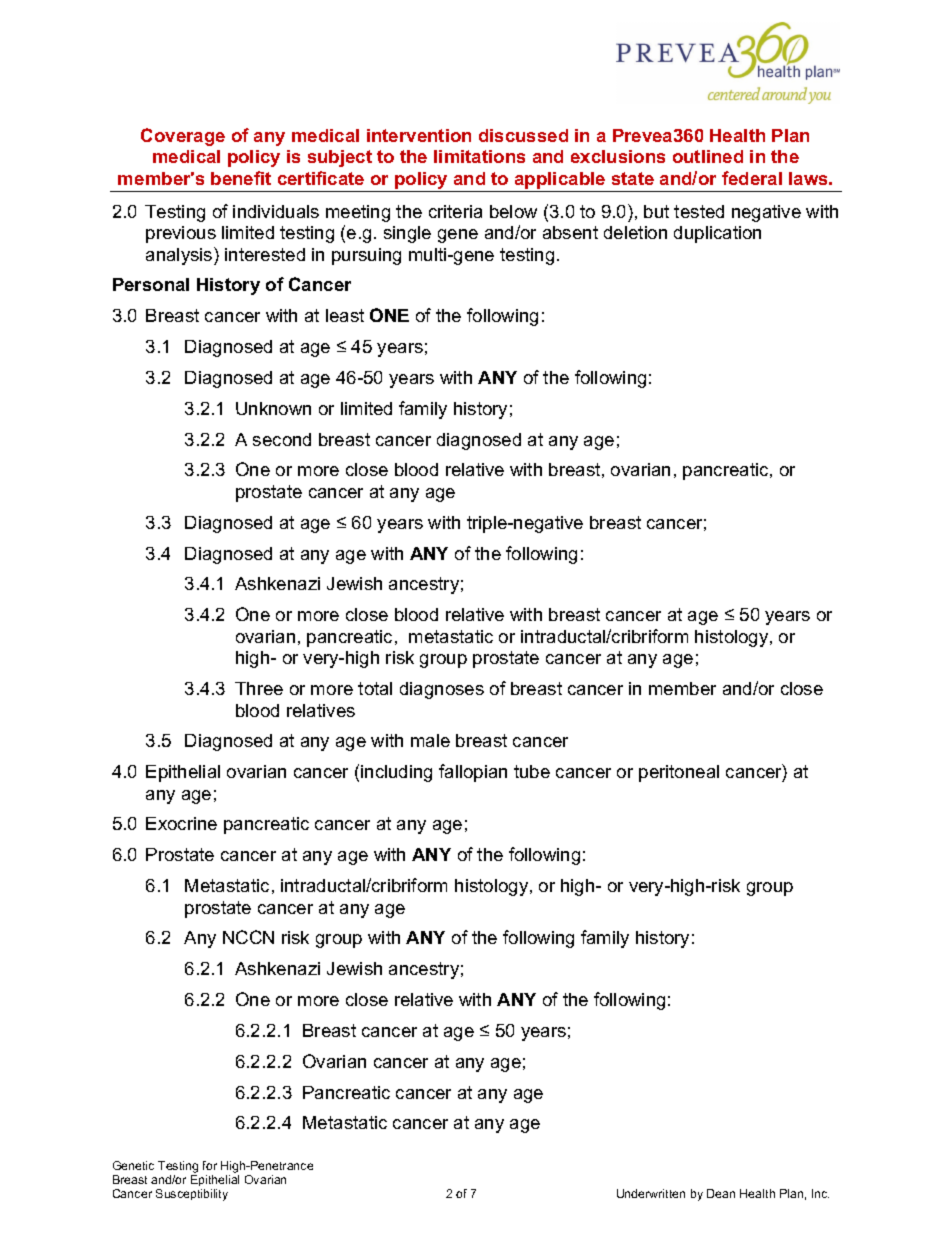 This page has height=1233, width=952. What do you see at coordinates (479, 156) in the page?
I see `limitations` at bounding box center [479, 156].
